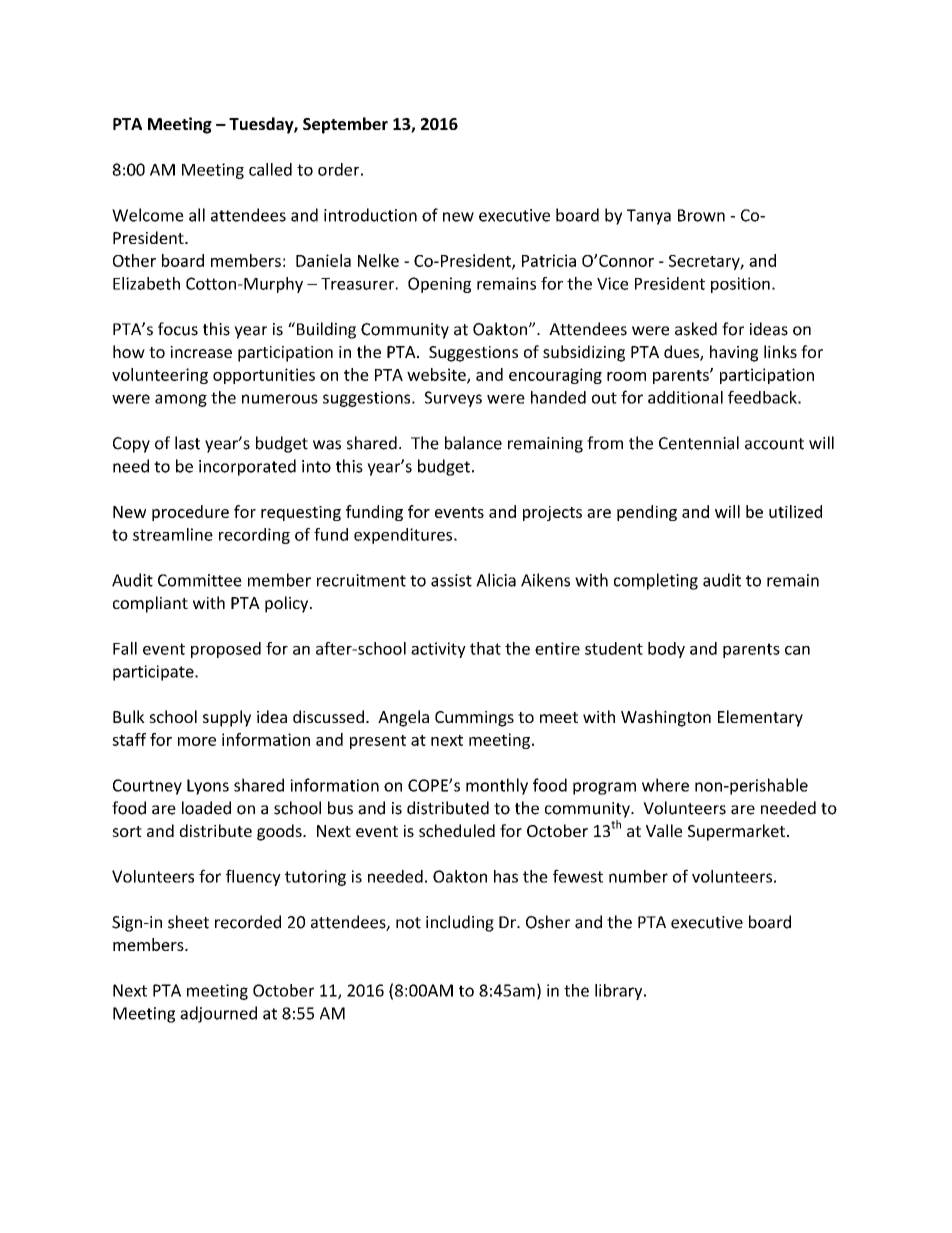 The width and height of the screenshot is (952, 1233). What do you see at coordinates (457, 830) in the screenshot?
I see `scheduled` at bounding box center [457, 830].
